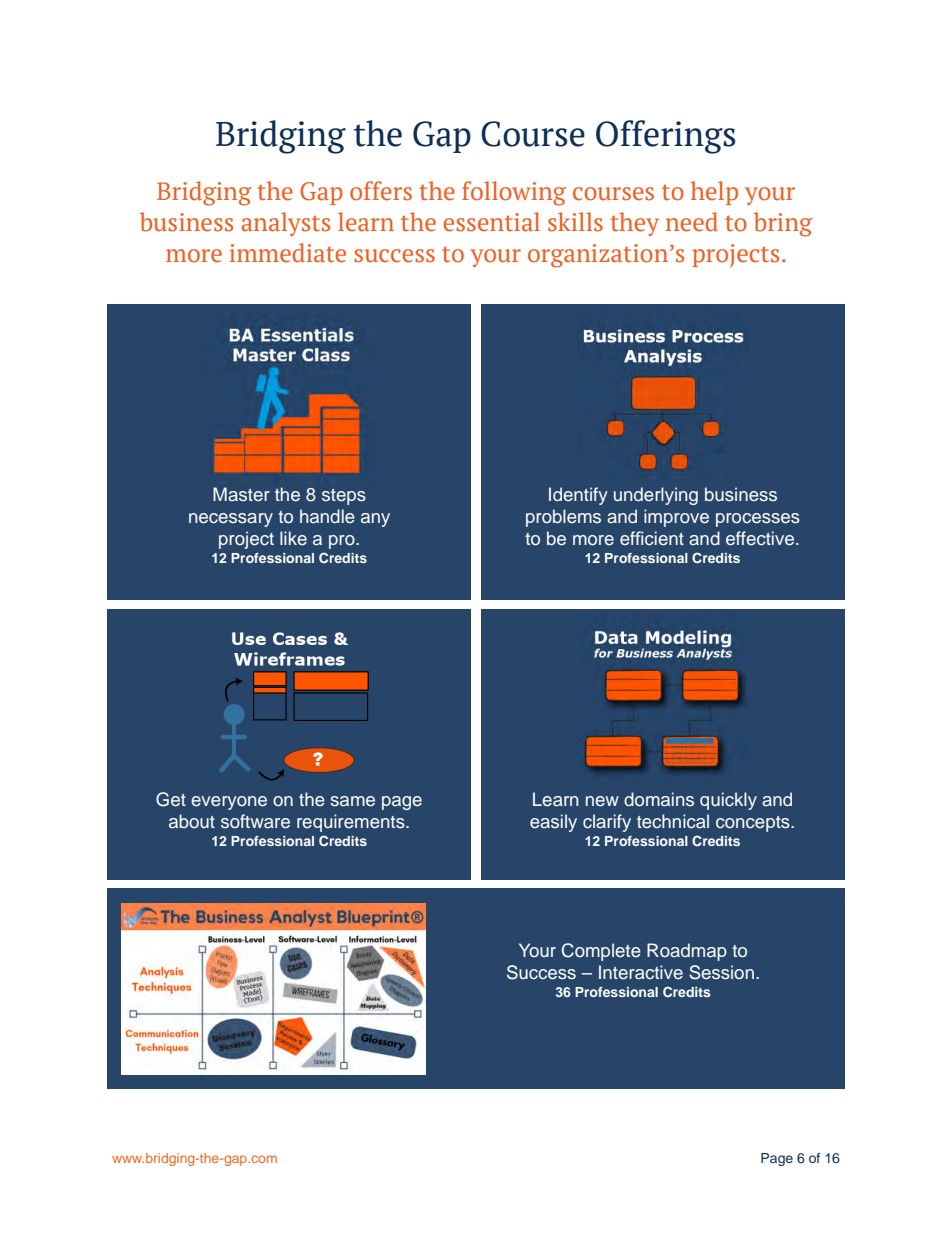 This screenshot has width=952, height=1233. I want to click on effective, so click(761, 538).
